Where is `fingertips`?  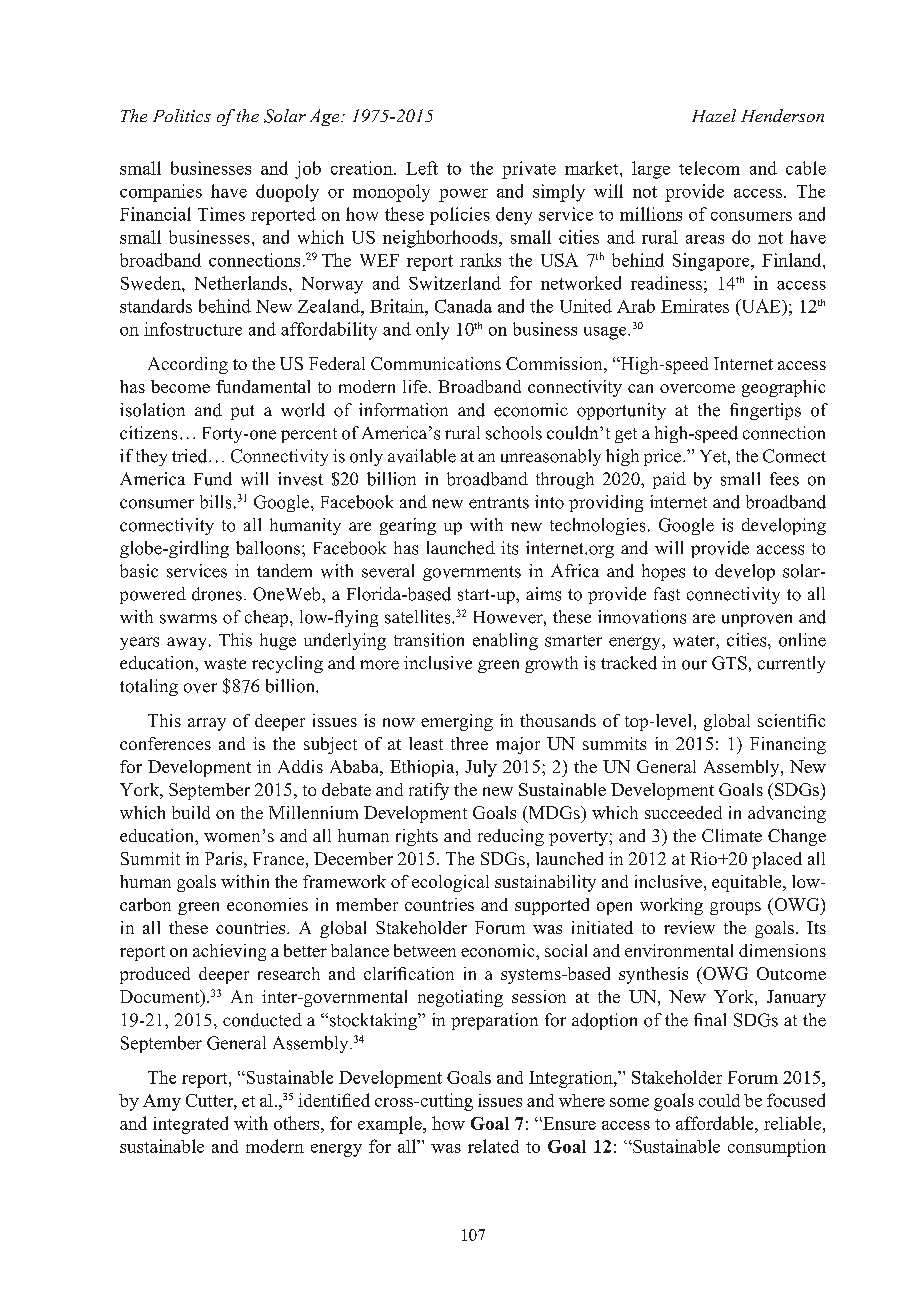
fingertips is located at coordinates (765, 411).
